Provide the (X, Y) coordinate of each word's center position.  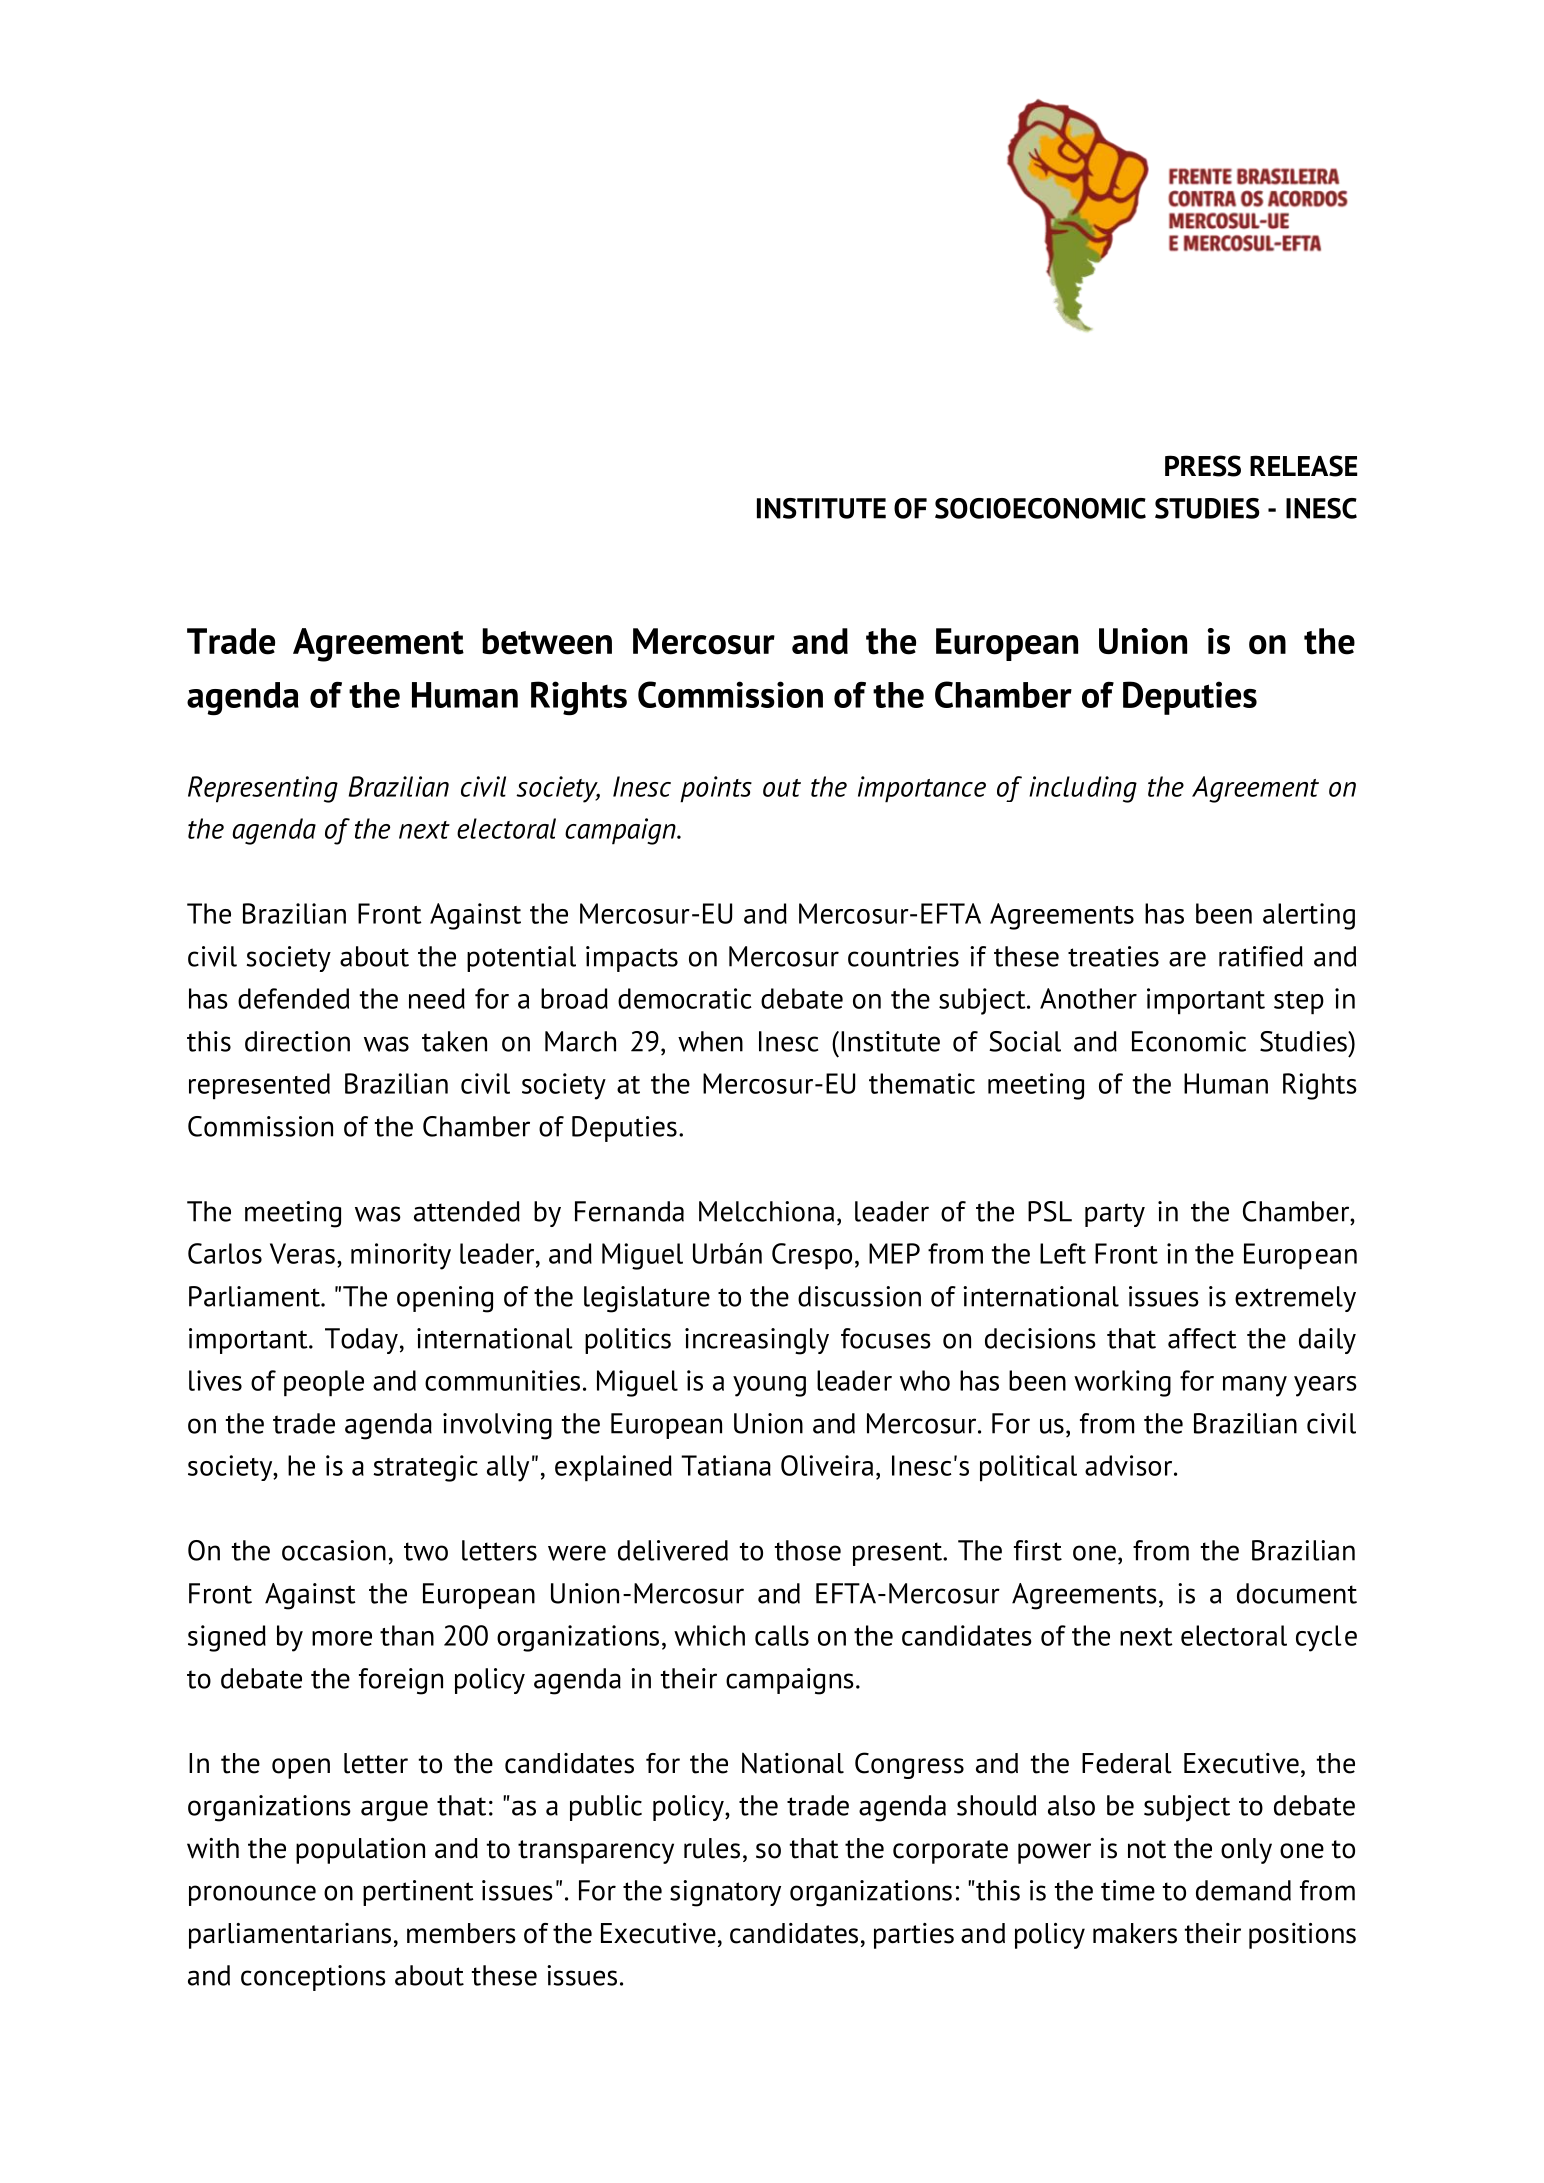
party (1115, 1215)
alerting (1309, 916)
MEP (894, 1253)
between (547, 641)
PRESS (1203, 466)
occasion (334, 1550)
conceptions (313, 1978)
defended (293, 998)
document (1297, 1593)
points (716, 789)
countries (903, 956)
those (808, 1550)
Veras (302, 1253)
